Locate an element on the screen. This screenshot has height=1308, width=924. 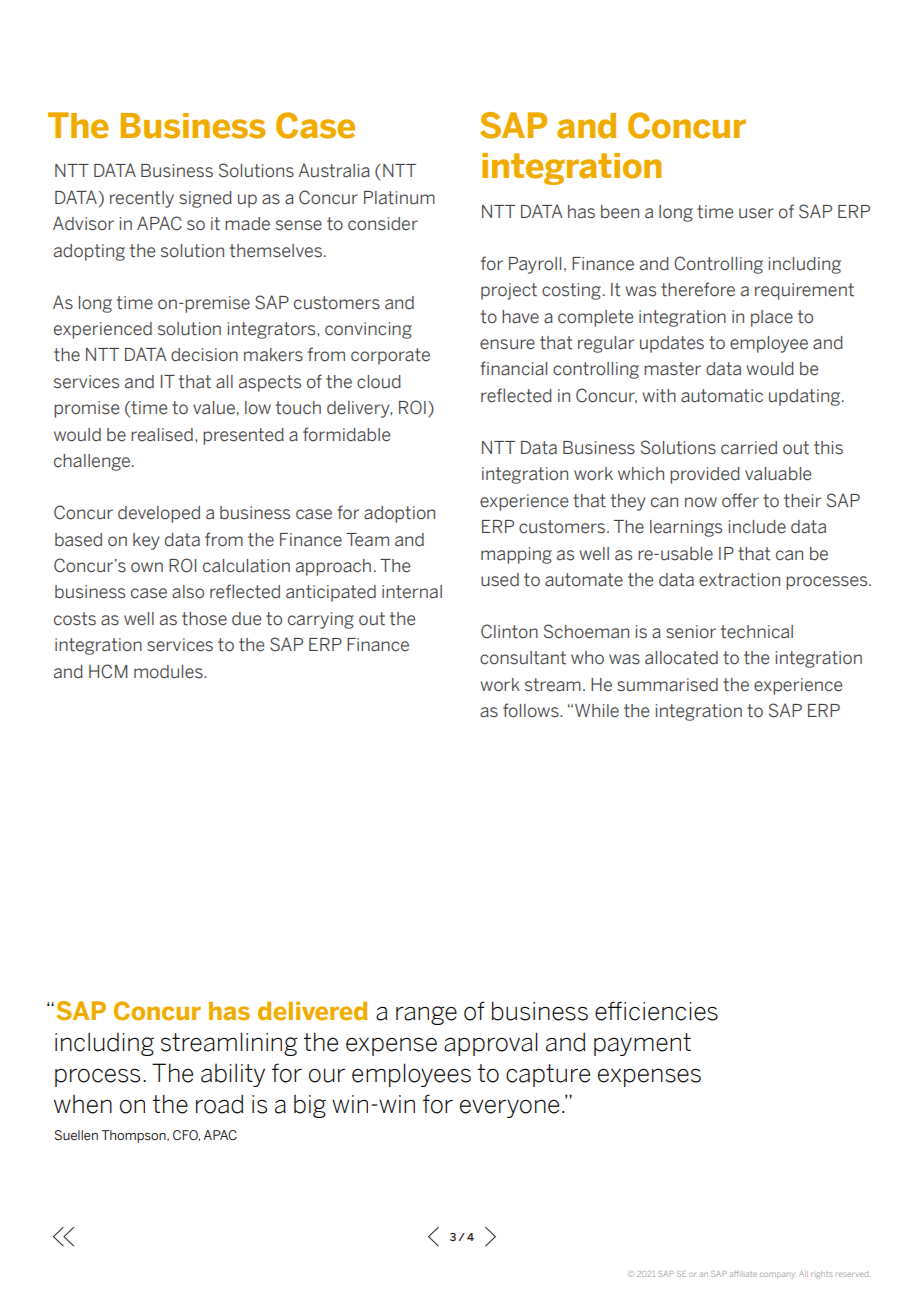
range is located at coordinates (426, 1015).
